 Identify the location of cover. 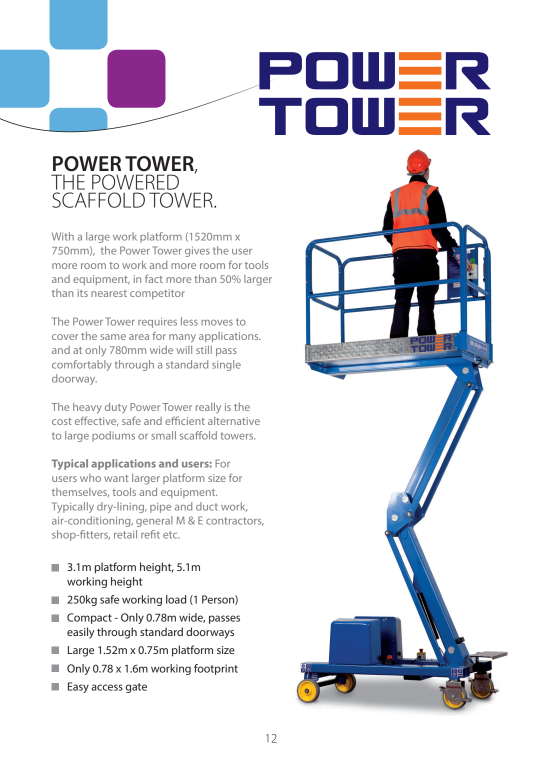
(65, 337).
